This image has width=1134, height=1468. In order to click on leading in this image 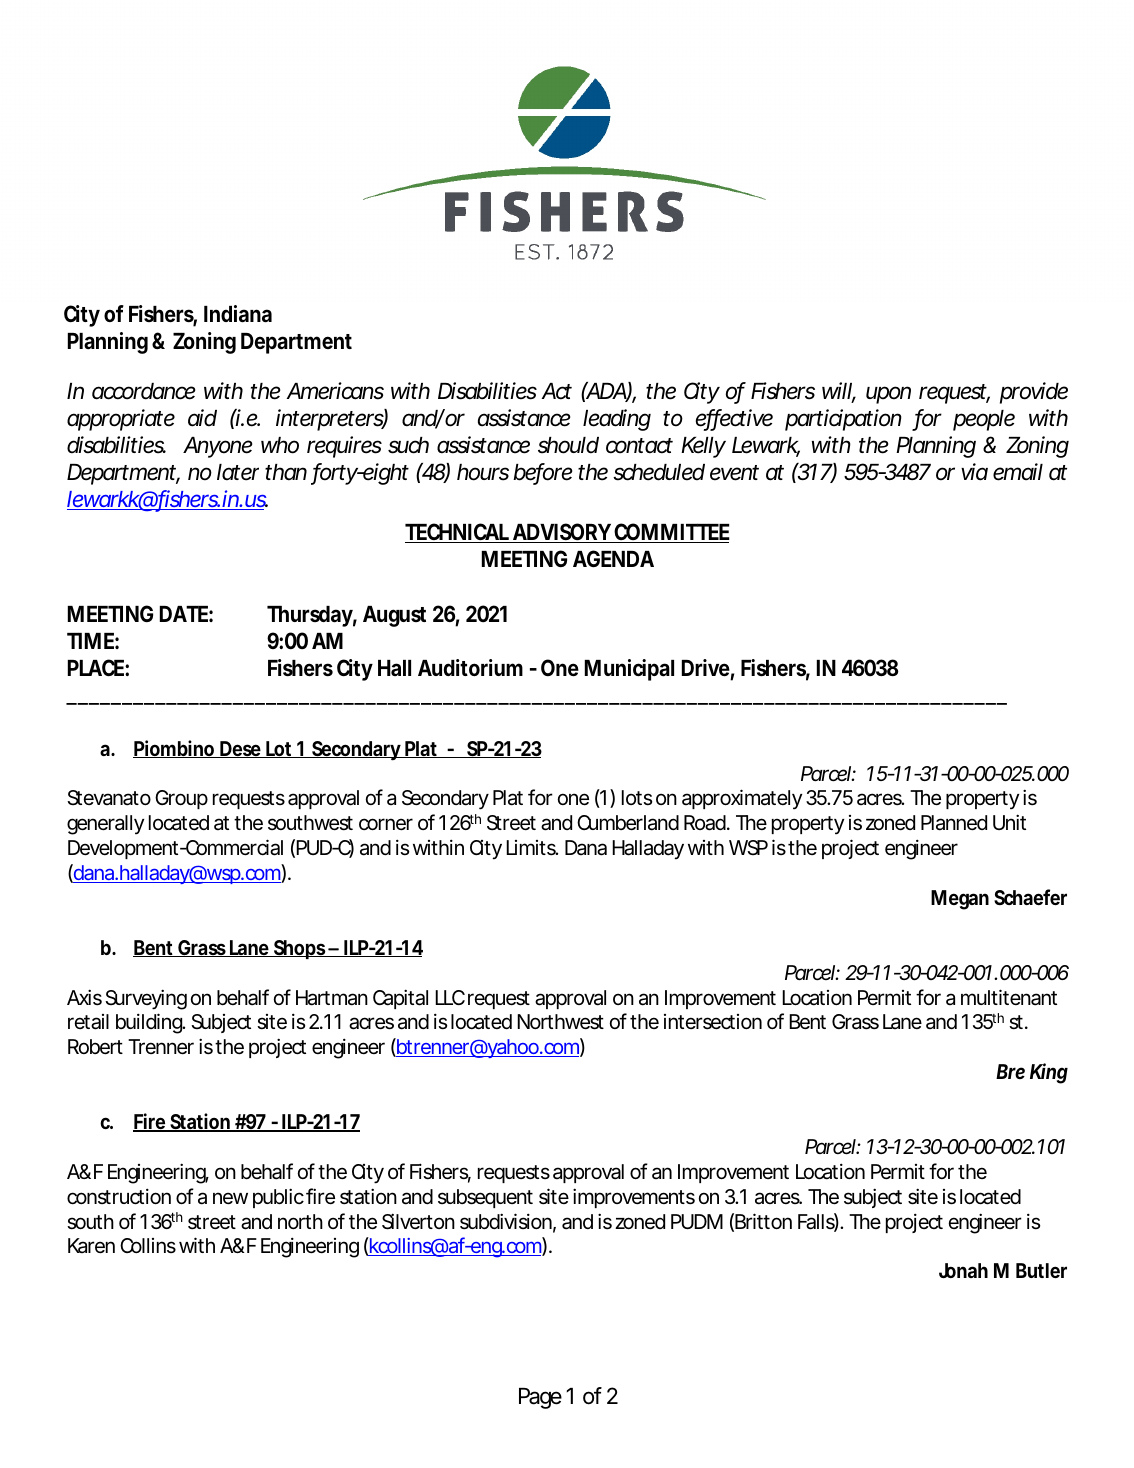, I will do `click(617, 420)`.
